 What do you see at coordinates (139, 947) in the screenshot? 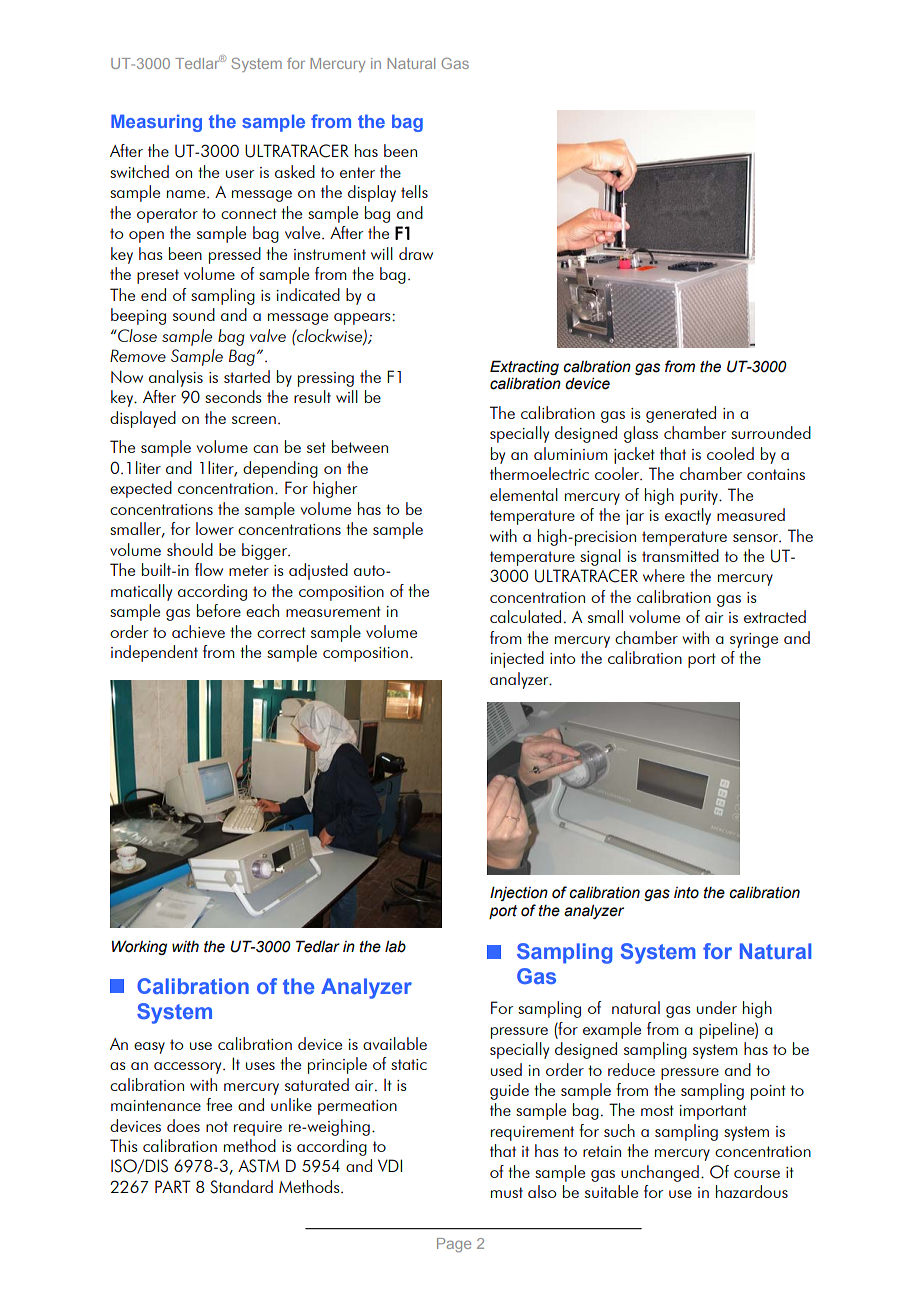
I see `Working` at bounding box center [139, 947].
